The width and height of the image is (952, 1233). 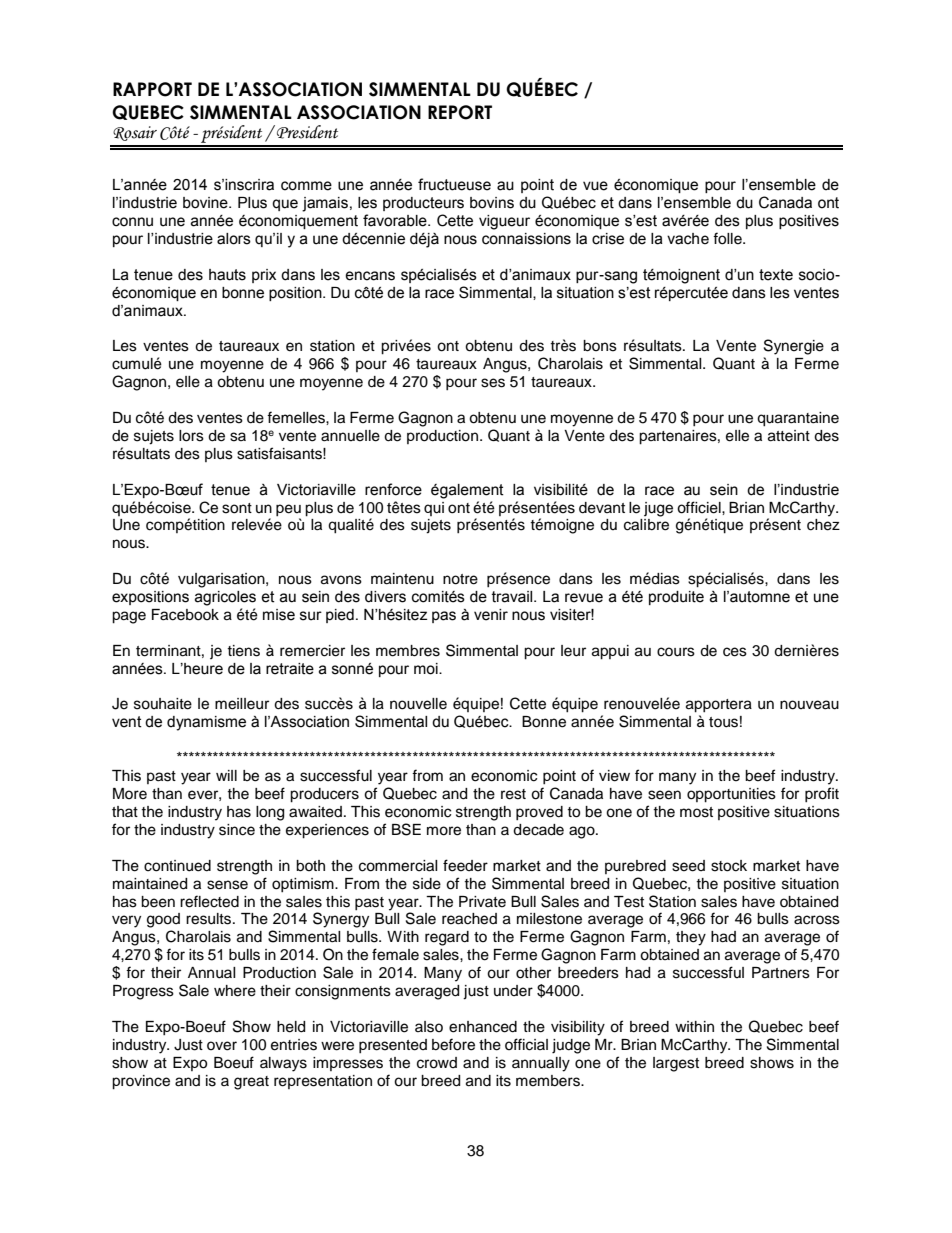 What do you see at coordinates (460, 579) in the image?
I see `notre` at bounding box center [460, 579].
